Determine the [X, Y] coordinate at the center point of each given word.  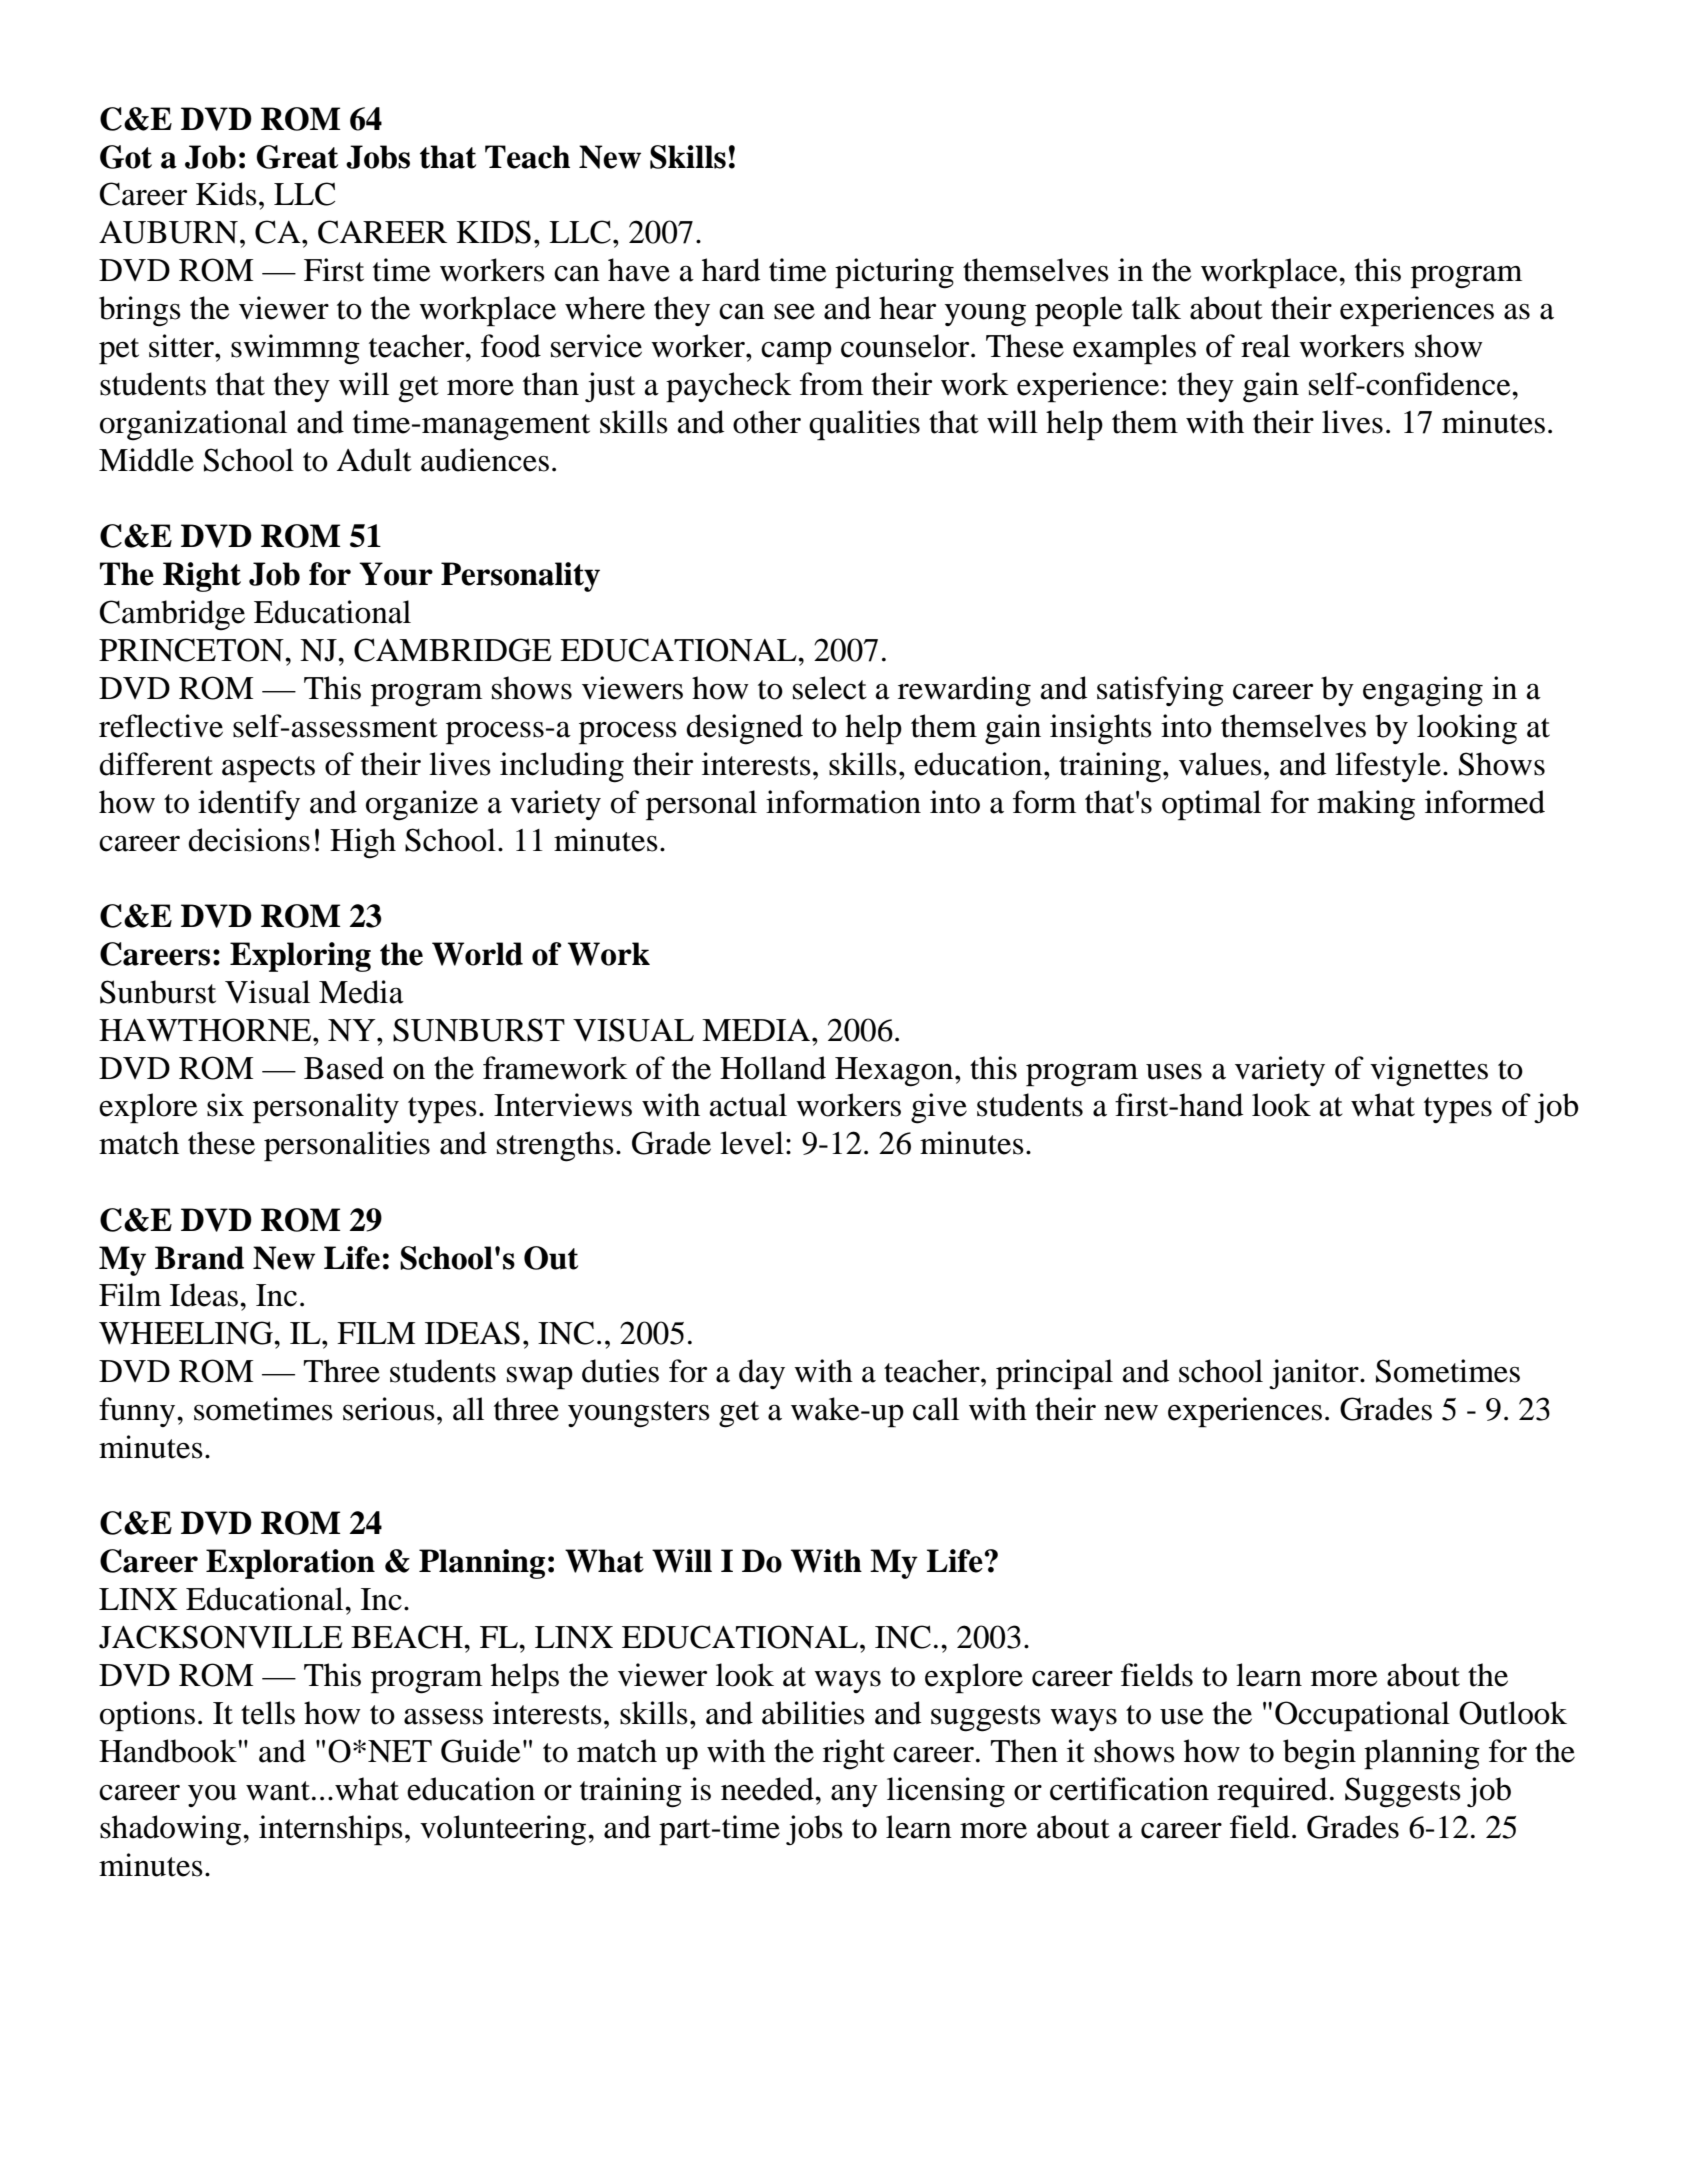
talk [1156, 308]
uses [1174, 1072]
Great [297, 157]
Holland [773, 1068]
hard [731, 270]
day [762, 1374]
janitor [1315, 1374]
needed [768, 1789]
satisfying [1160, 691]
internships [331, 1830]
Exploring [300, 957]
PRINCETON [192, 650]
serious [389, 1409]
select [830, 688]
